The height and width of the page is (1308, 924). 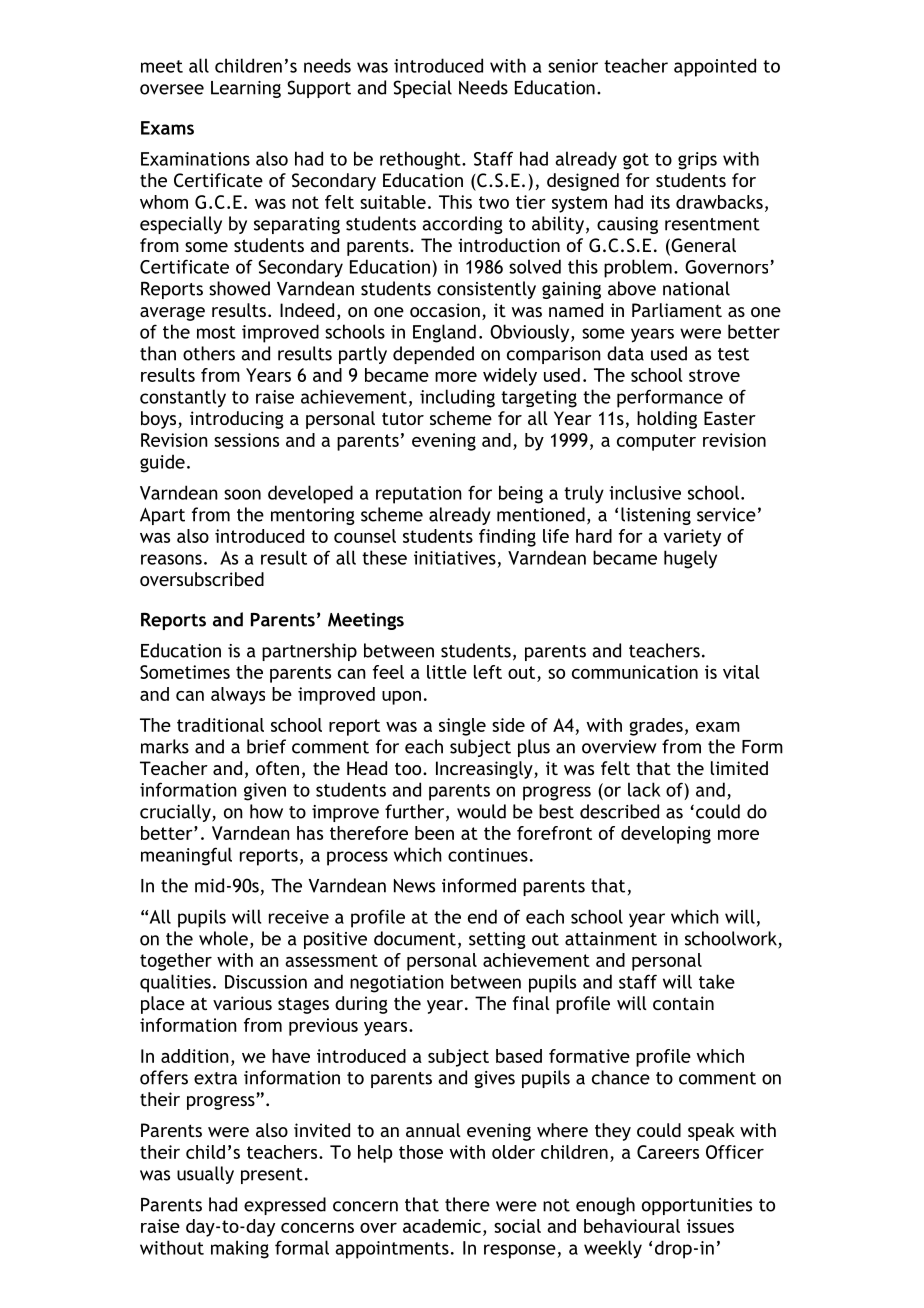 I want to click on developing, so click(x=666, y=835).
